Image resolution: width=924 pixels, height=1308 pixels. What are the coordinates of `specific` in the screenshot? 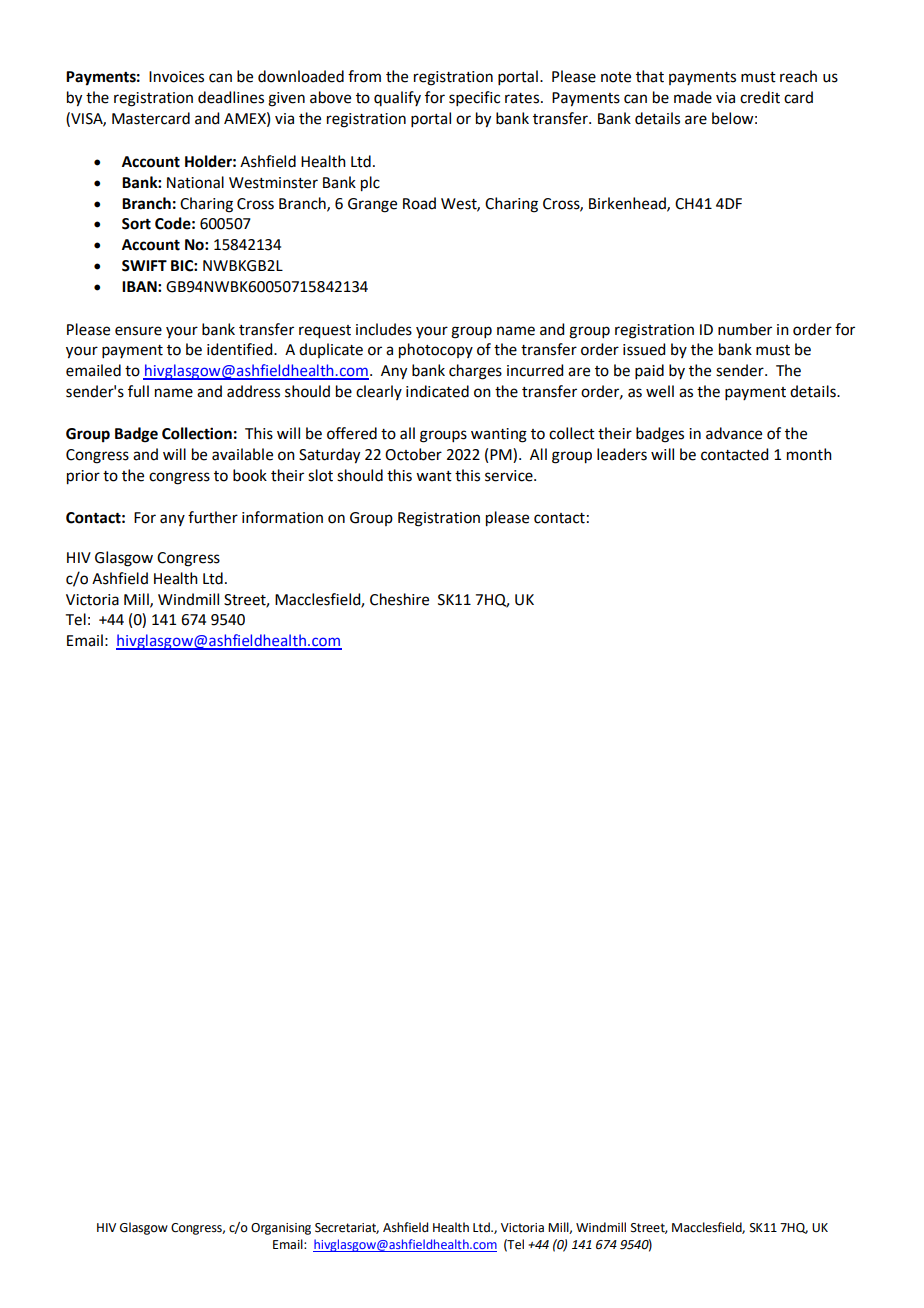 It's located at (474, 98).
